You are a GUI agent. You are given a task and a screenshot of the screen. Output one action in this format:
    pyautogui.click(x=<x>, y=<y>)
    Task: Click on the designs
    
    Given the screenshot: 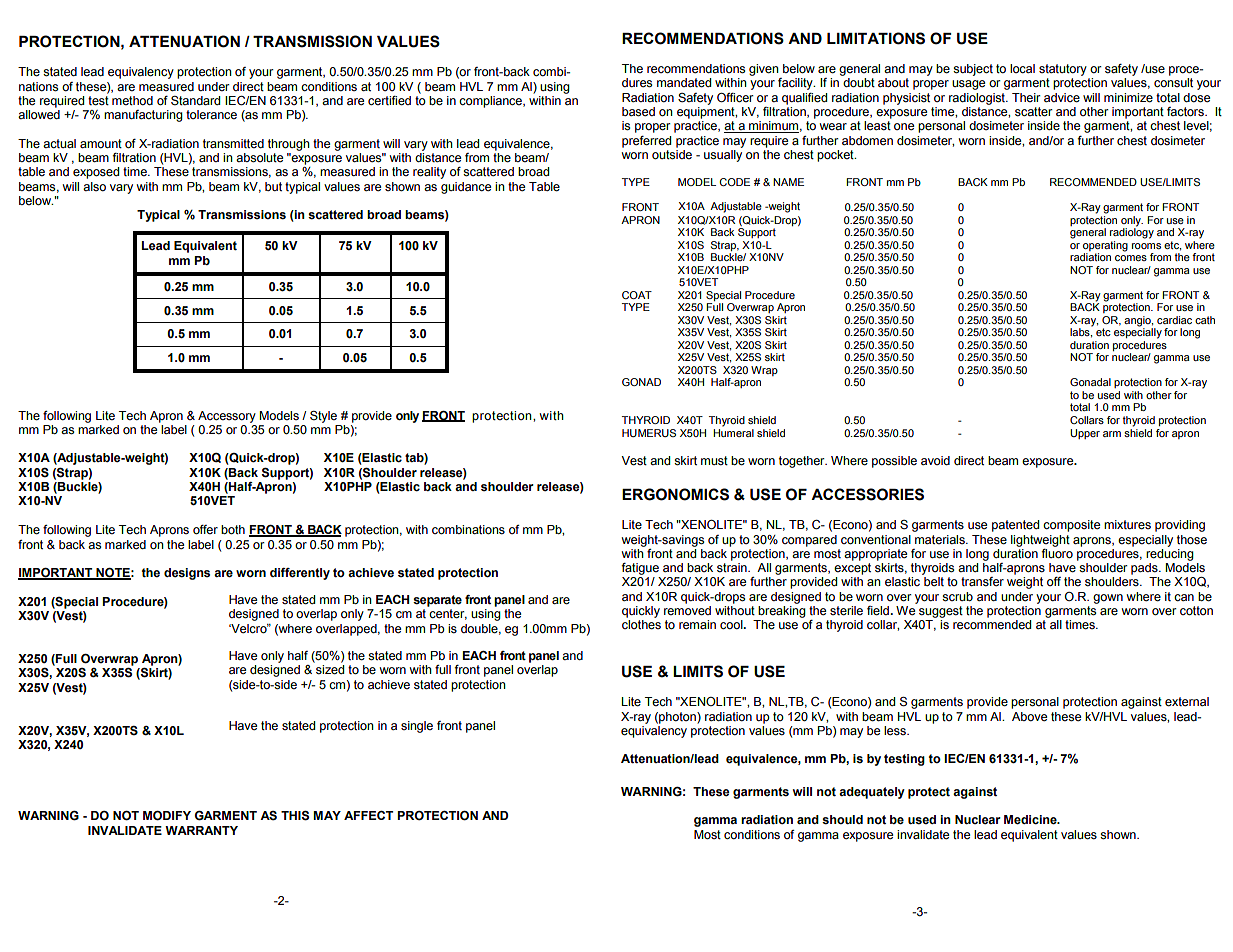 What is the action you would take?
    pyautogui.click(x=187, y=574)
